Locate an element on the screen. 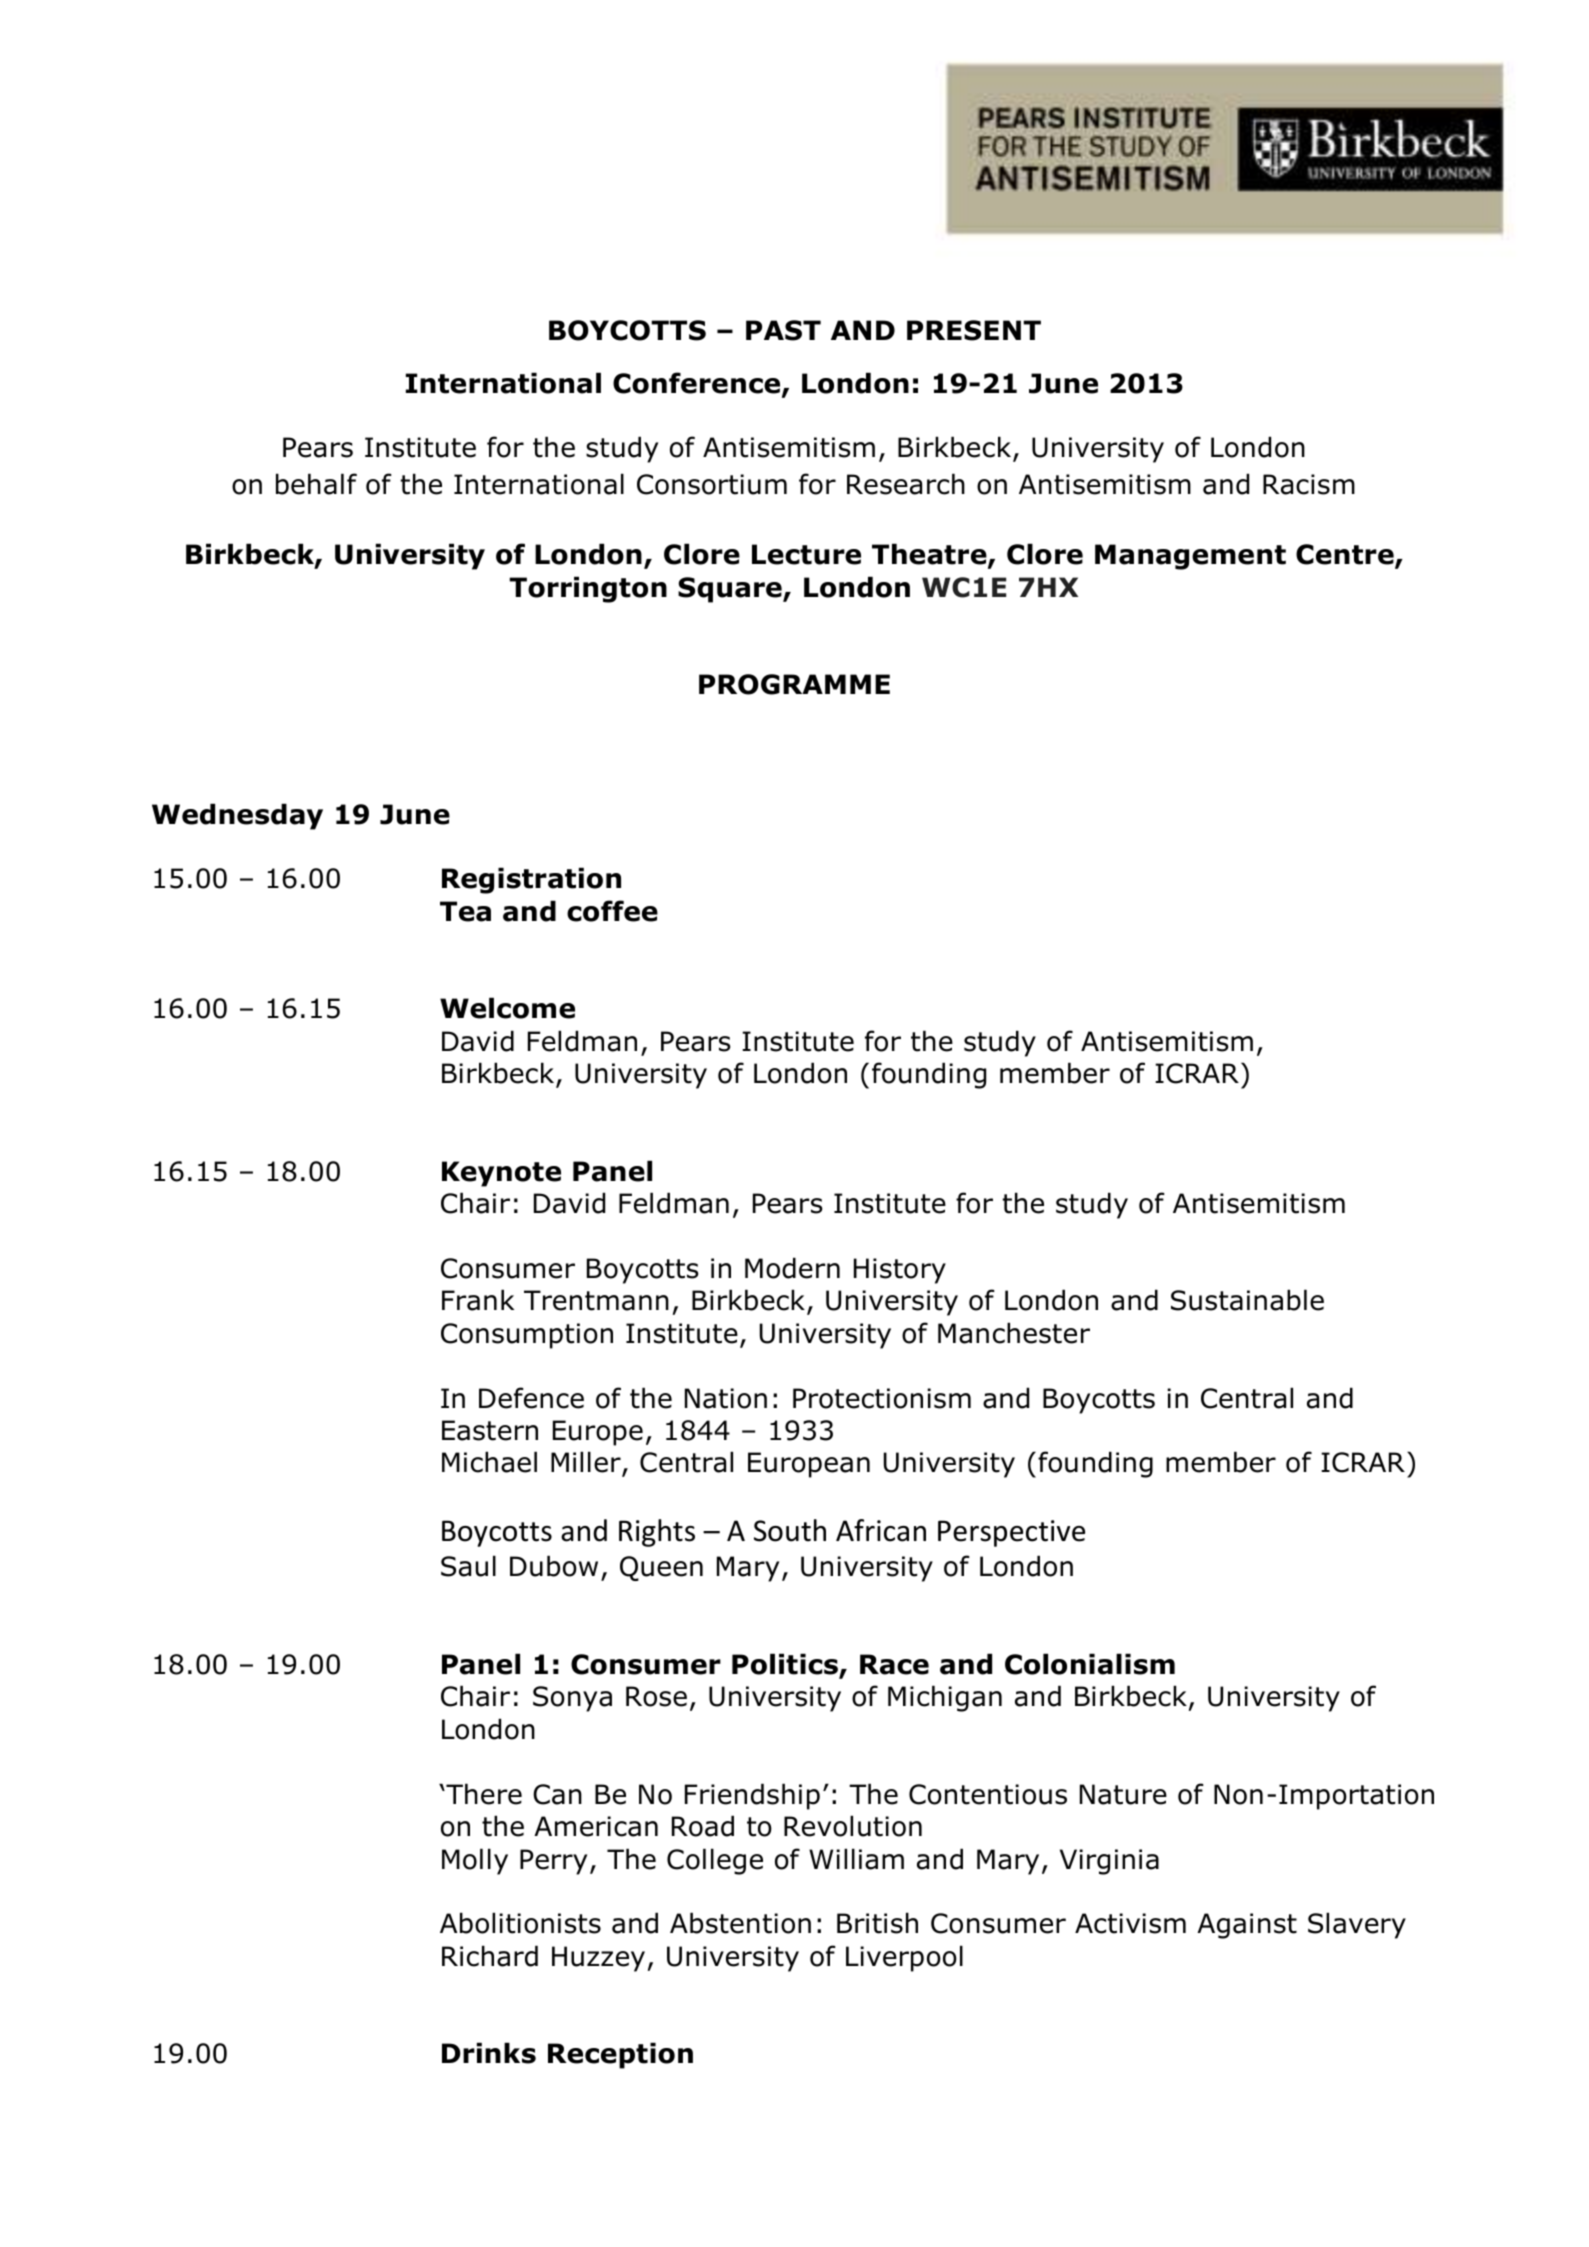 Image resolution: width=1589 pixels, height=2247 pixels. Racism is located at coordinates (1309, 484).
